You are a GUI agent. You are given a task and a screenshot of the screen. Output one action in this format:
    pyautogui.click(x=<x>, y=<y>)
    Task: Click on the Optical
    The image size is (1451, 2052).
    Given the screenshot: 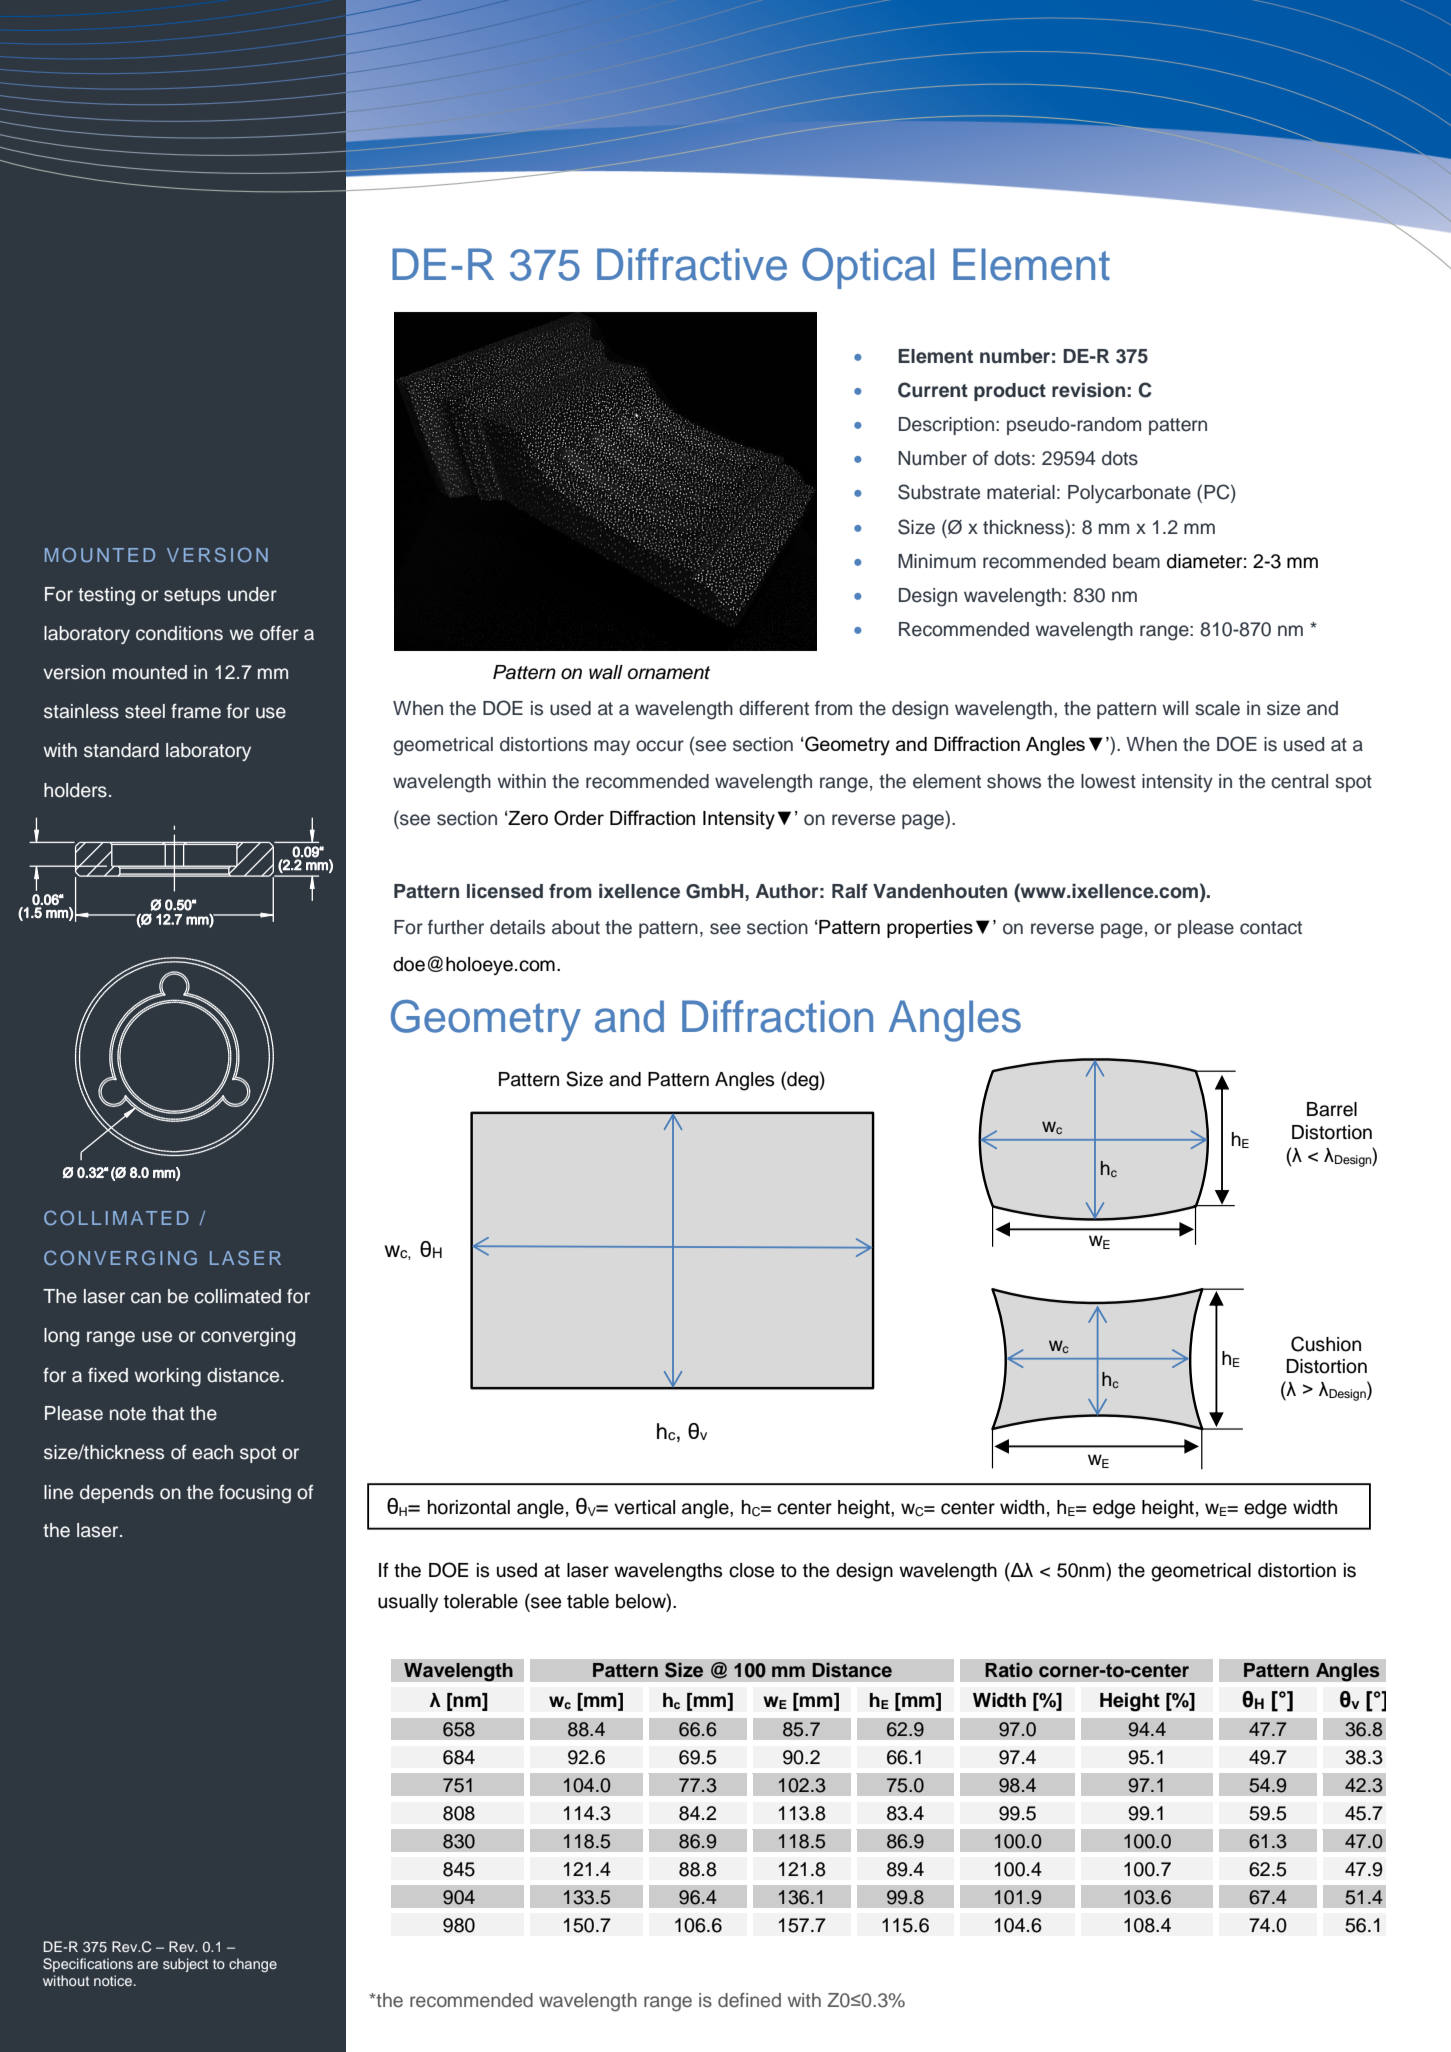 What is the action you would take?
    pyautogui.click(x=868, y=268)
